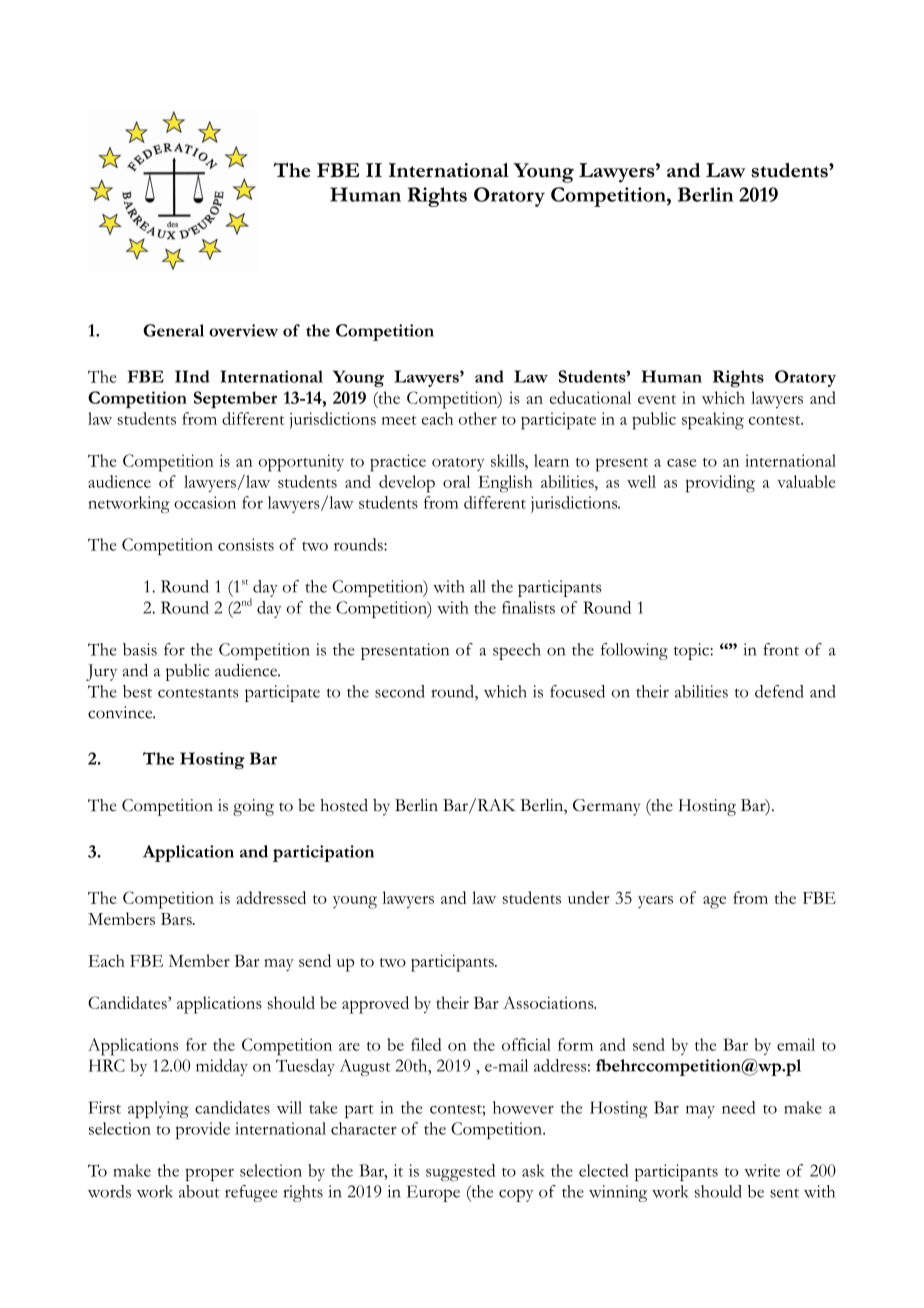 This page has height=1308, width=924. I want to click on second, so click(400, 691).
